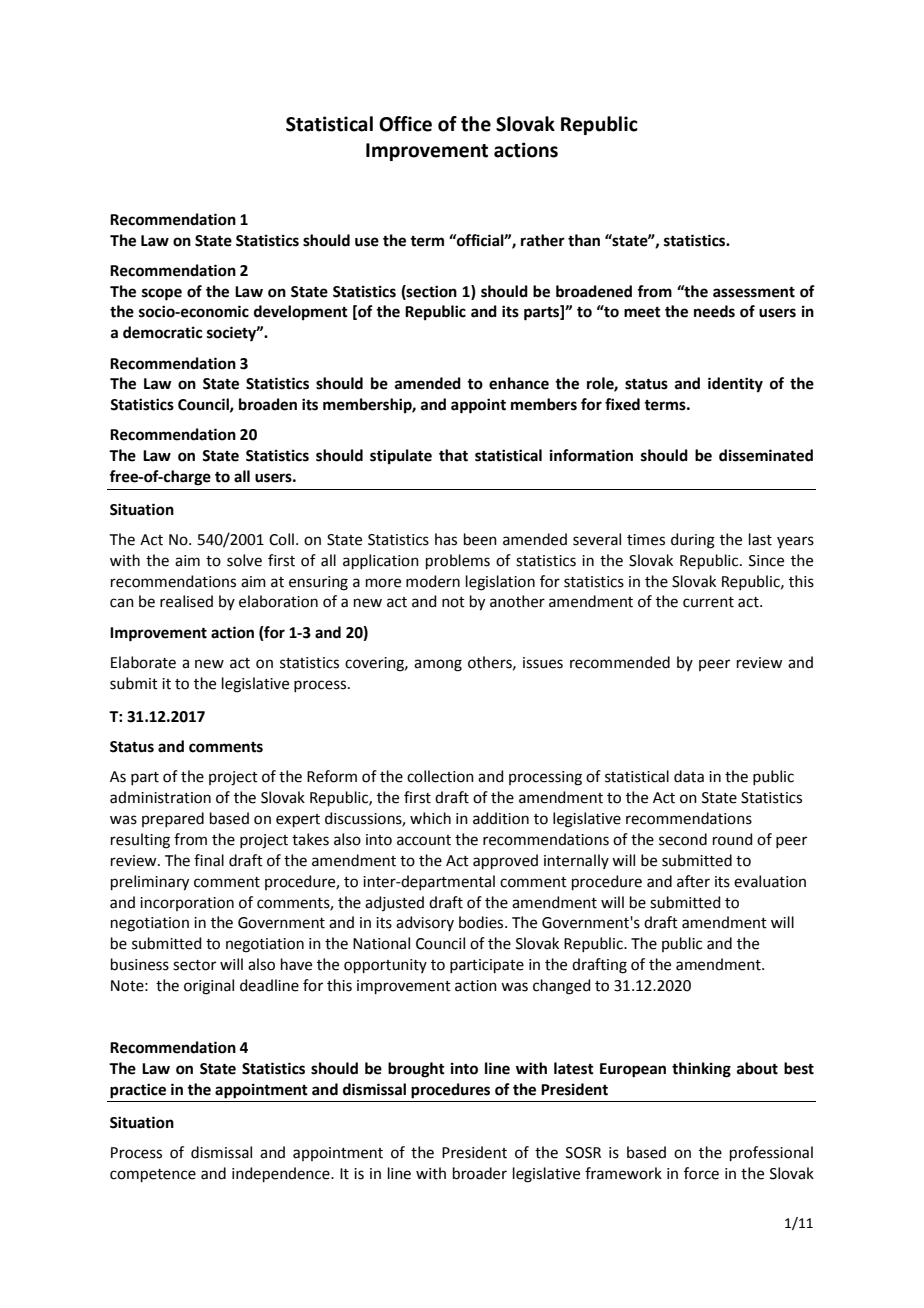 This document has width=924, height=1308. What do you see at coordinates (438, 665) in the document?
I see `among` at bounding box center [438, 665].
